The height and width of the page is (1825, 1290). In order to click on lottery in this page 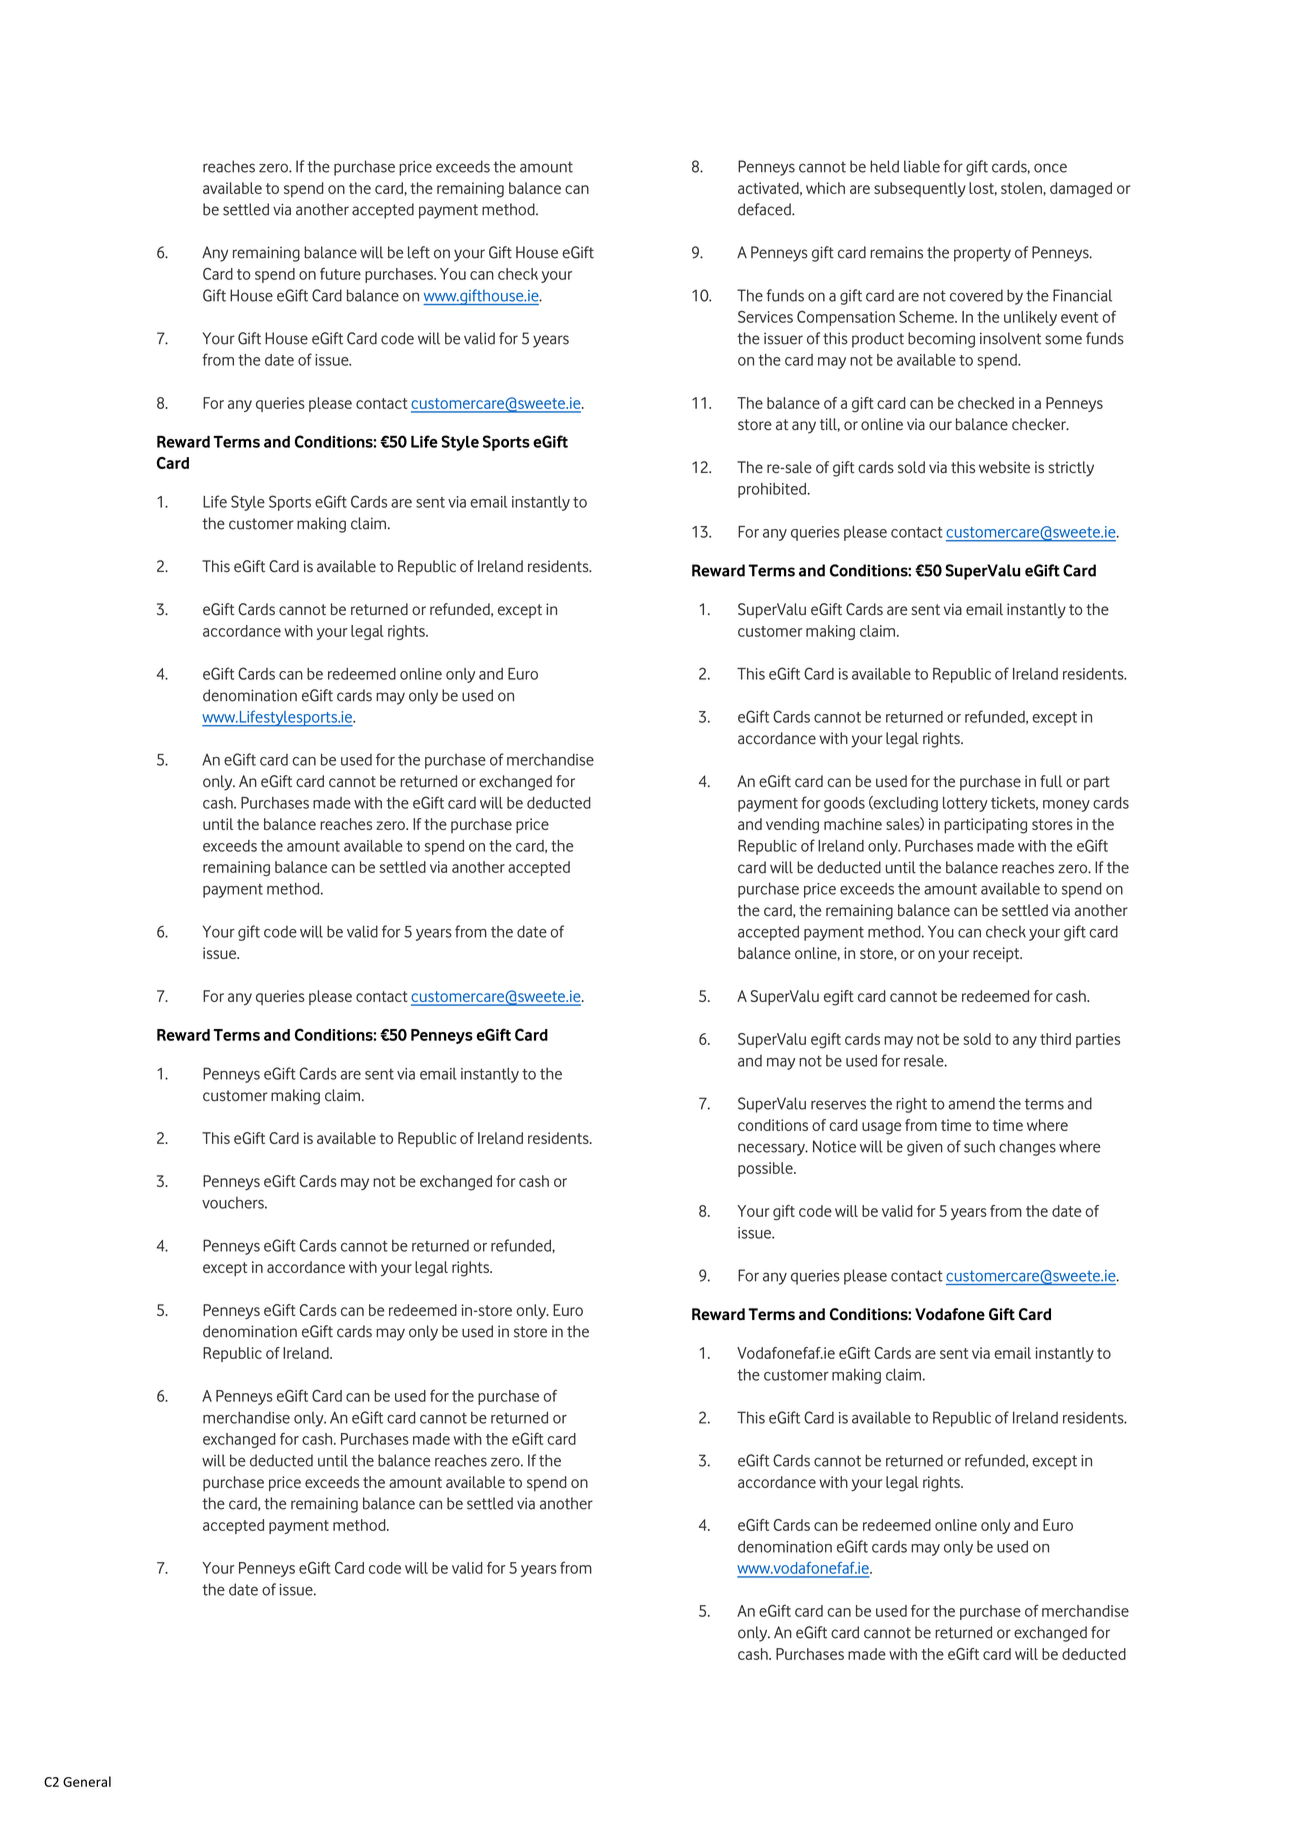, I will do `click(965, 804)`.
